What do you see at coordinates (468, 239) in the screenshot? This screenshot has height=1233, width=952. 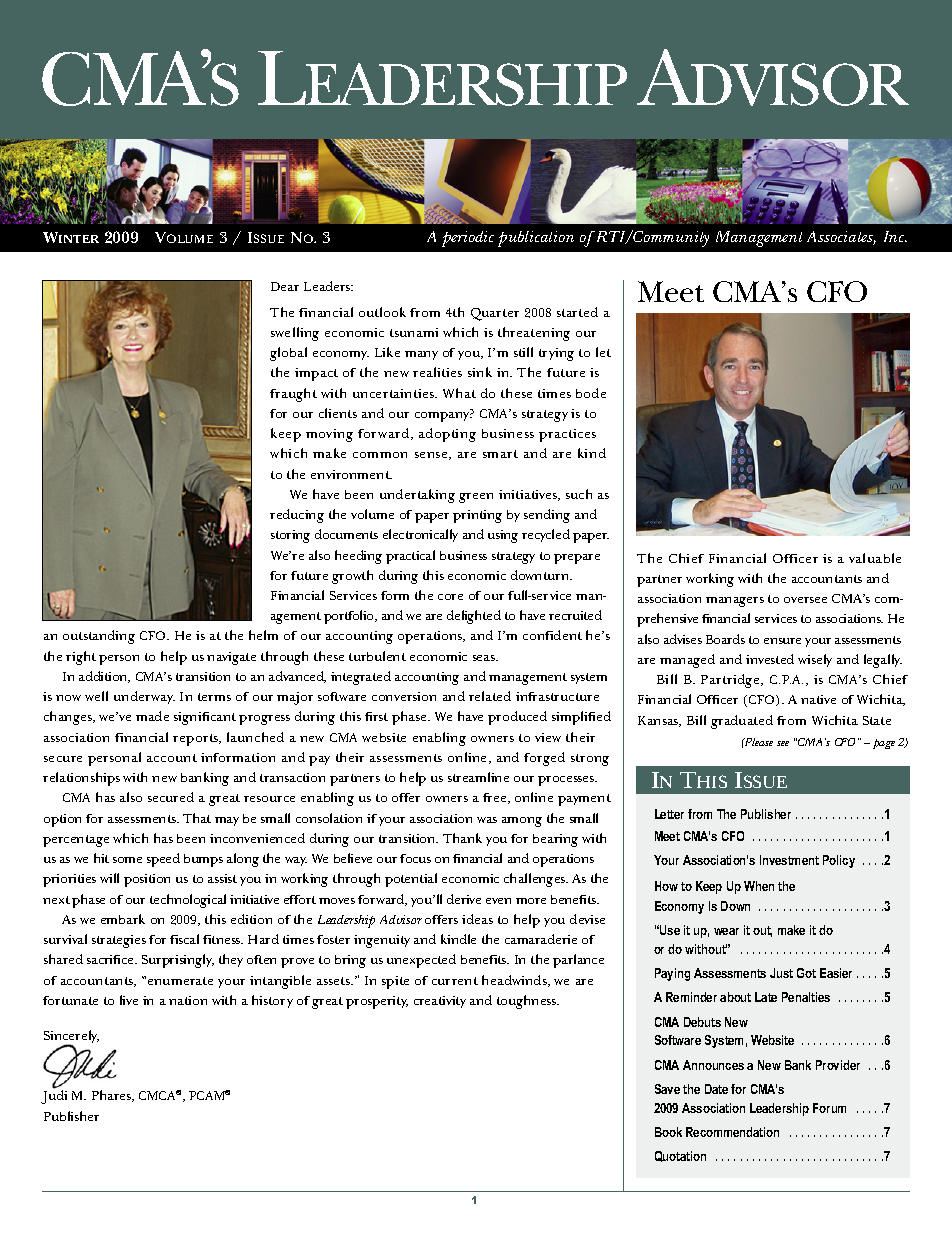 I see `periodic` at bounding box center [468, 239].
